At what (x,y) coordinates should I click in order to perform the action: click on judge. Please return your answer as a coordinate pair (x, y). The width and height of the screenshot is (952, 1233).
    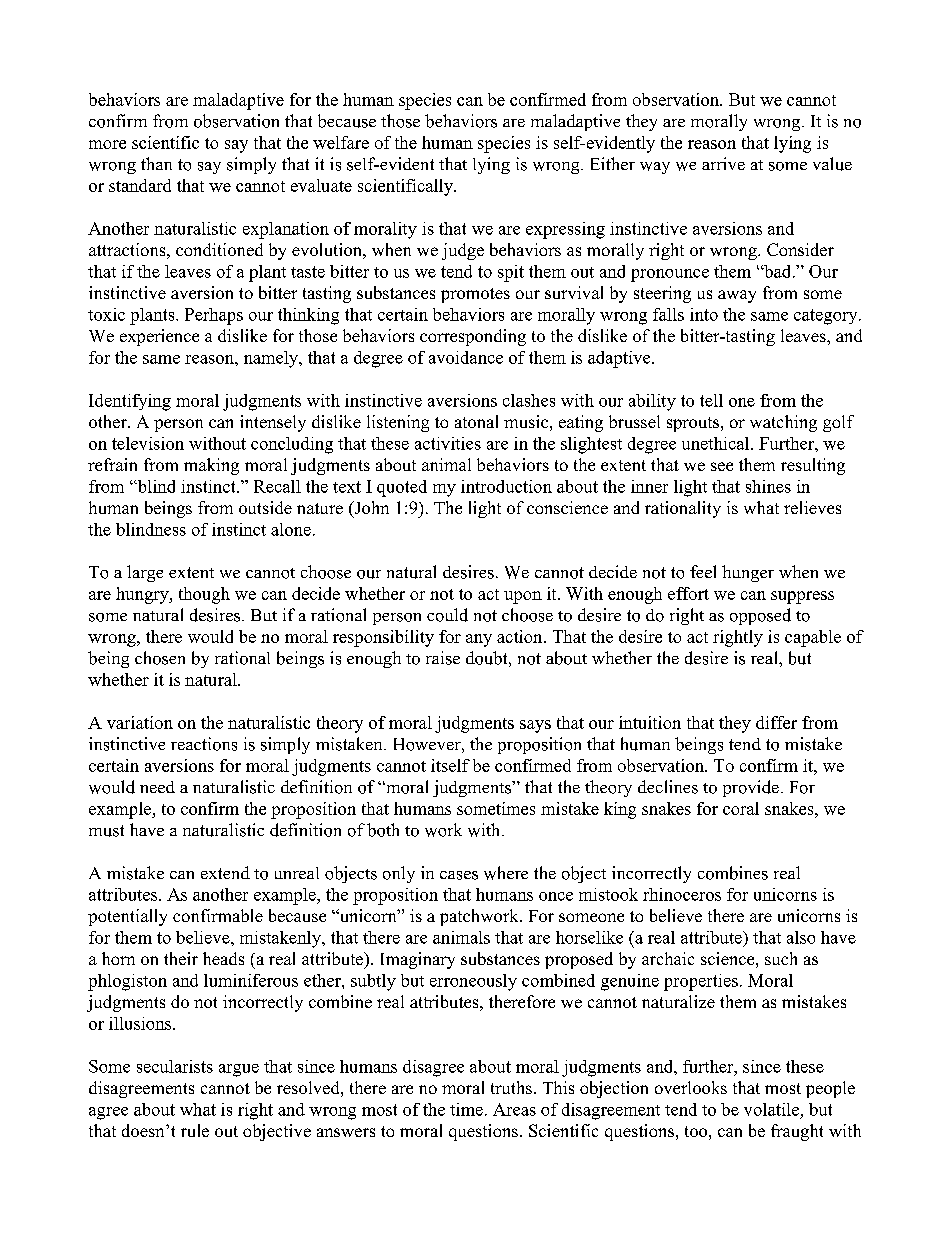
    Looking at the image, I should click on (463, 251).
